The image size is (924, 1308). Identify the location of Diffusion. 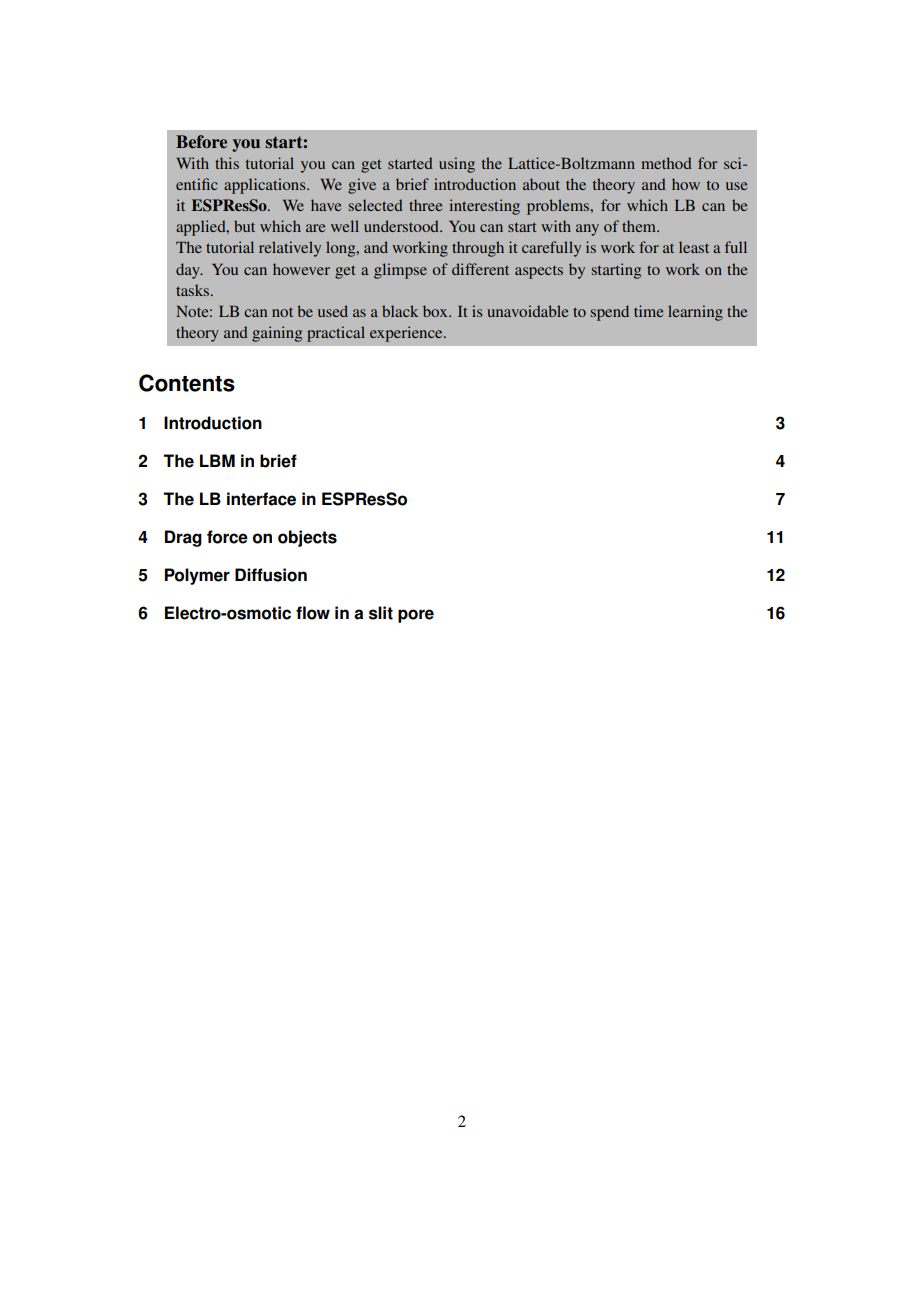
(271, 575).
